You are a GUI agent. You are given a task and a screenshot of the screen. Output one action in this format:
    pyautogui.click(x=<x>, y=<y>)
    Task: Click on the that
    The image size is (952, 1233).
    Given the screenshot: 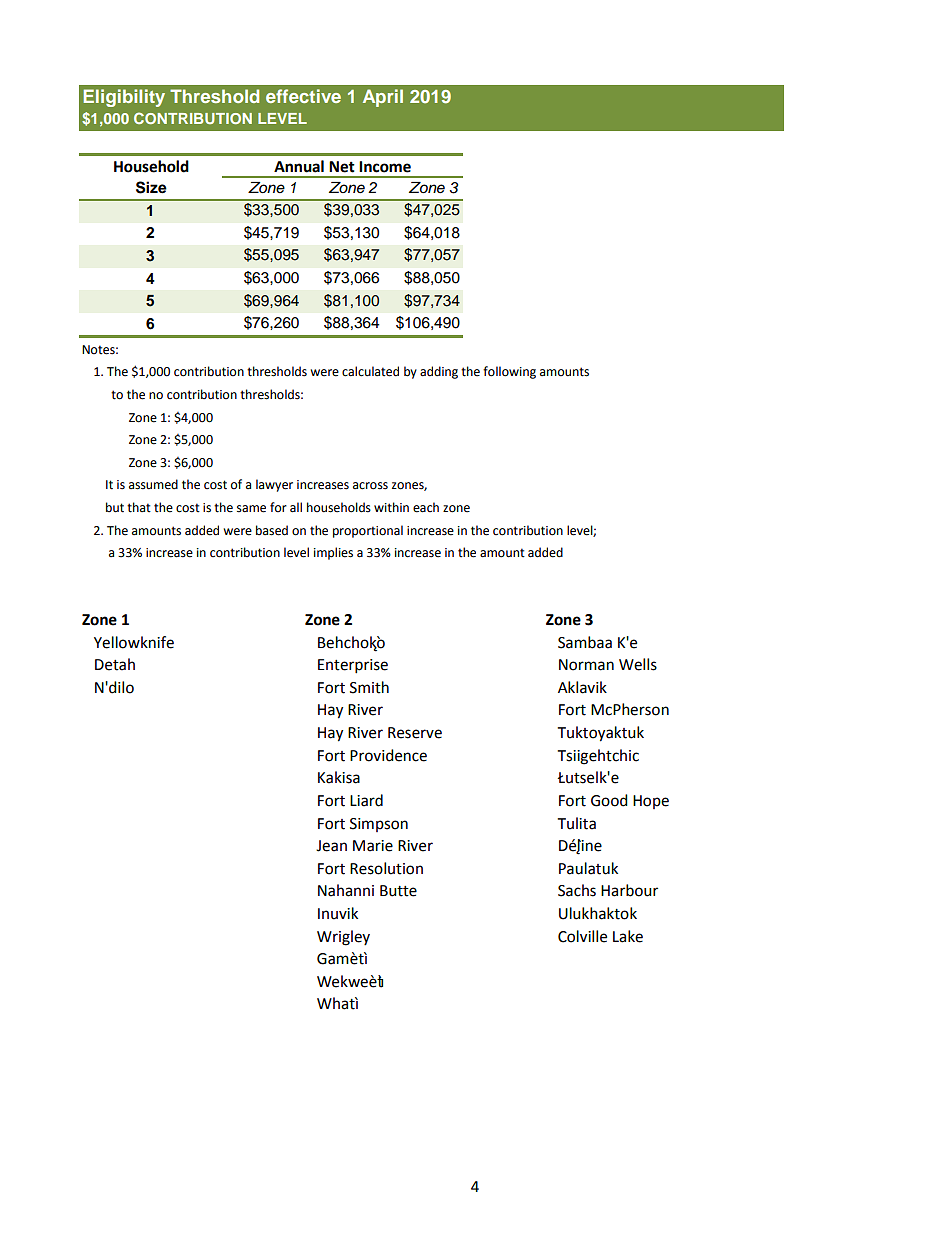 What is the action you would take?
    pyautogui.click(x=139, y=507)
